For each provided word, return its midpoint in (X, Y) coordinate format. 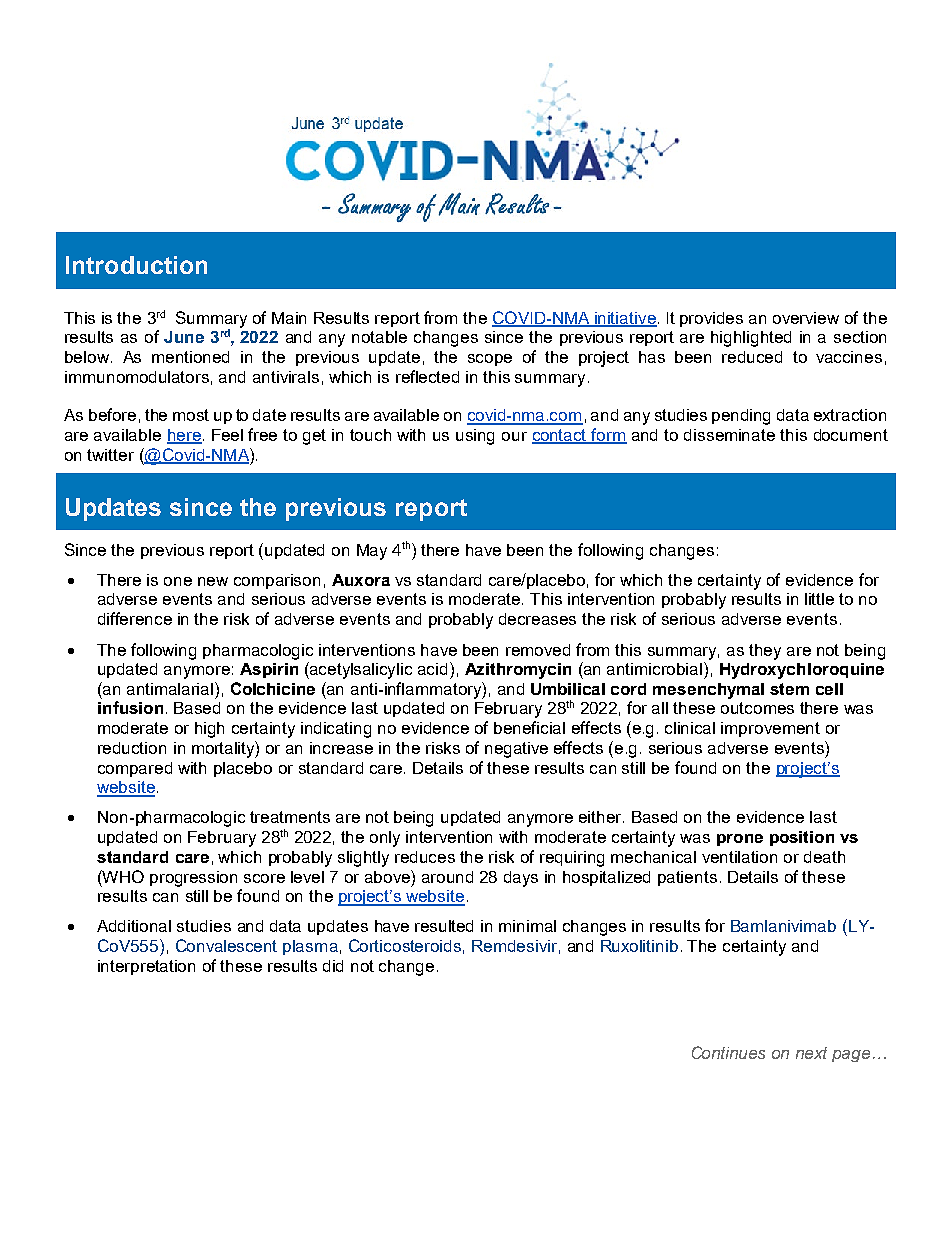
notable (379, 337)
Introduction (136, 265)
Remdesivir (514, 946)
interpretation (146, 967)
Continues (728, 1052)
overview (806, 318)
